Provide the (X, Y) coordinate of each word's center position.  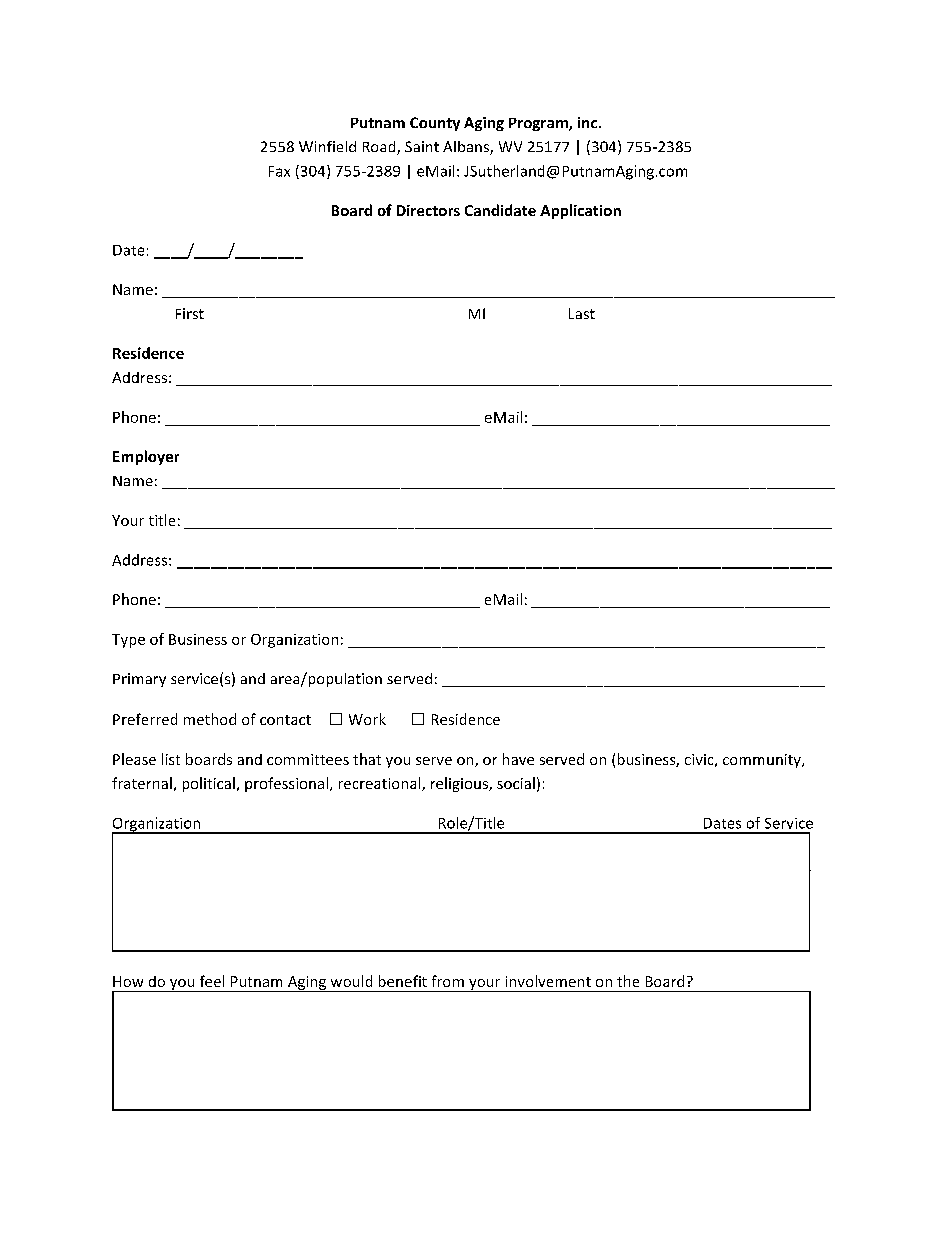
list (171, 759)
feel (212, 981)
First (190, 313)
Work (367, 719)
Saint (422, 146)
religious (460, 784)
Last (582, 313)
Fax (279, 171)
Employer (146, 457)
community (763, 761)
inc (589, 122)
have (518, 759)
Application (580, 211)
